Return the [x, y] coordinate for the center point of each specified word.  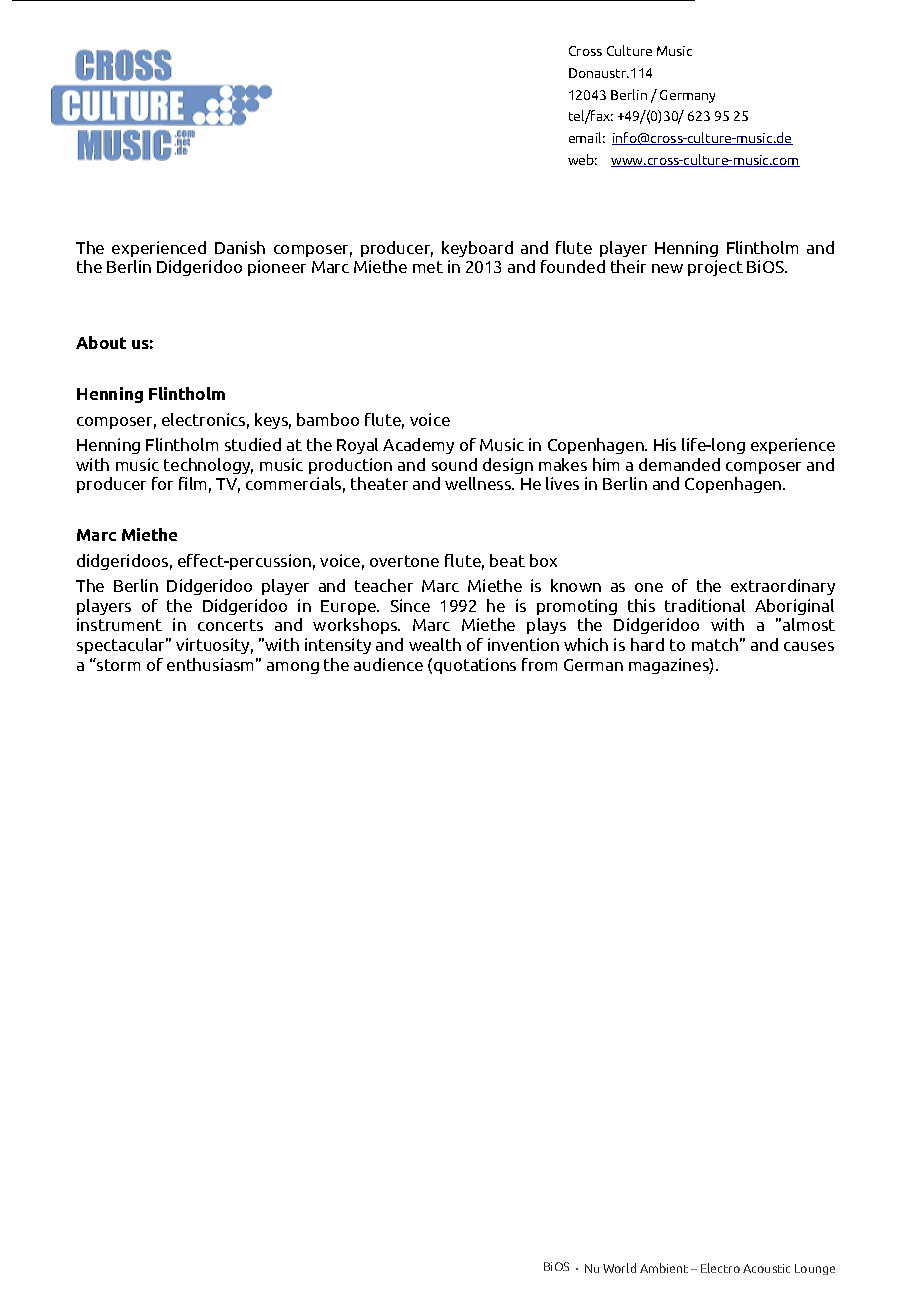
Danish [240, 247]
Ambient [664, 1268]
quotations [475, 666]
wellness [479, 483]
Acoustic [766, 1268]
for [162, 483]
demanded [679, 464]
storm [117, 664]
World [619, 1268]
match [715, 644]
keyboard [477, 249]
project [715, 268]
